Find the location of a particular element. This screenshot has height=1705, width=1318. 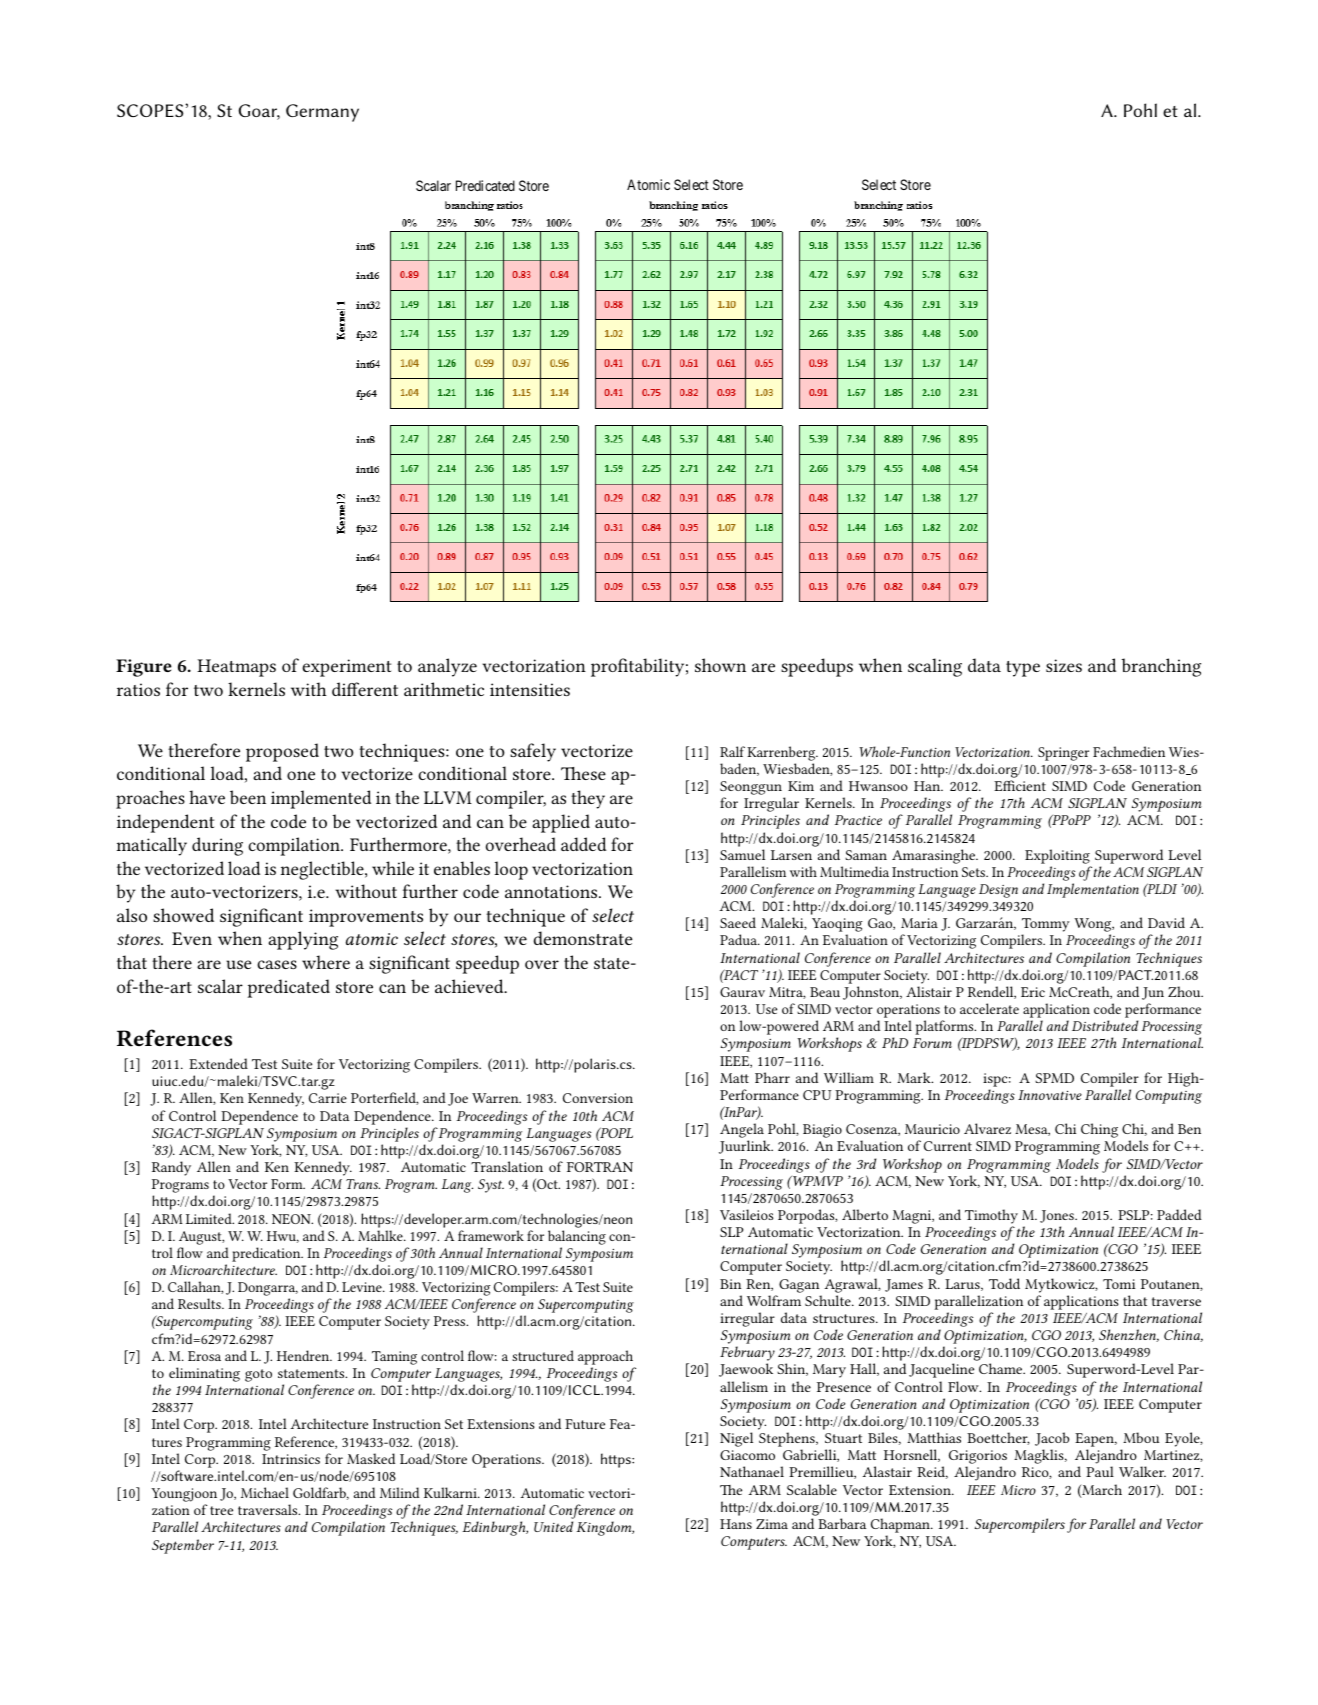

FORTRAN is located at coordinates (600, 1167).
